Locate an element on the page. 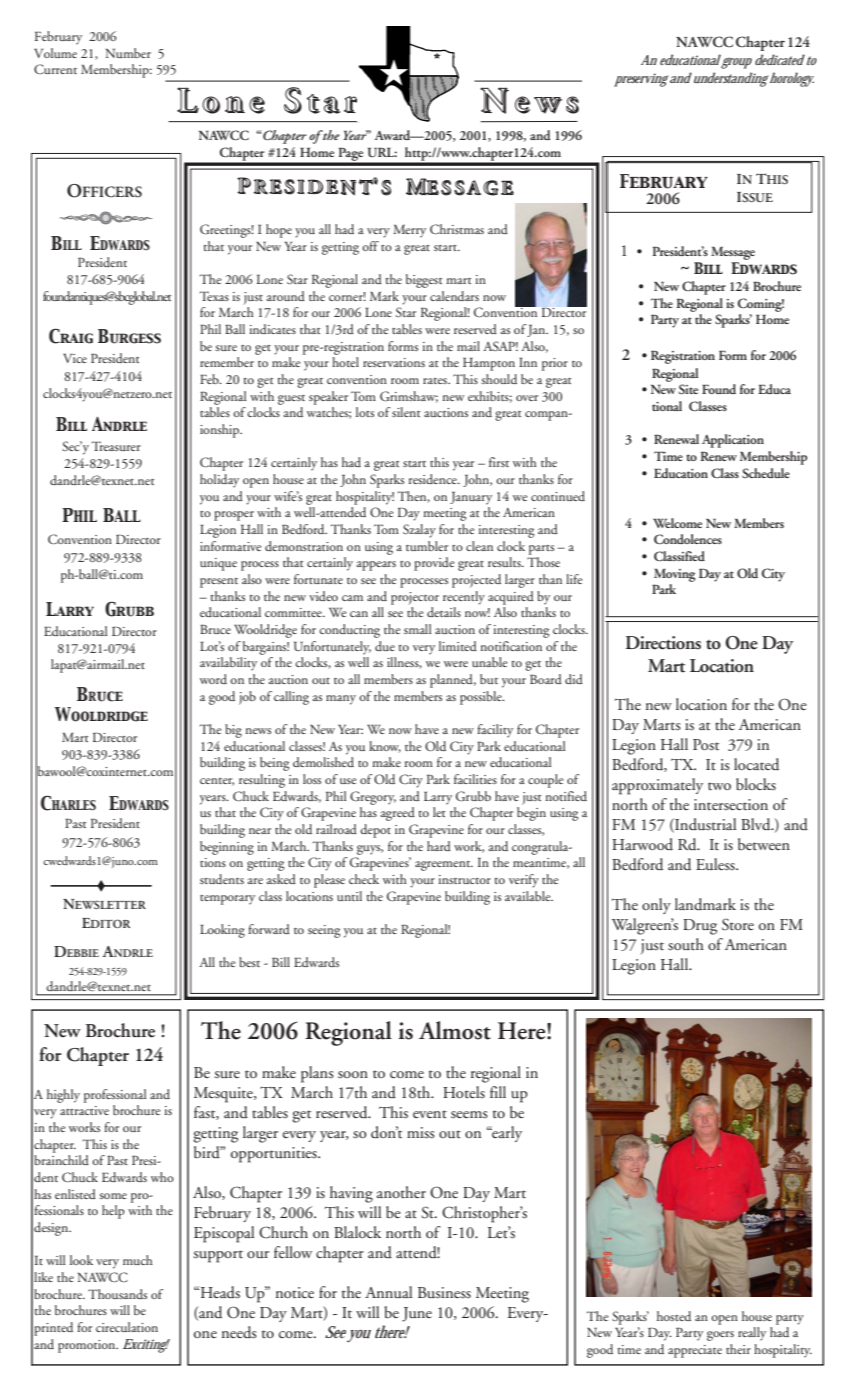 The width and height of the document is (849, 1400). Drug is located at coordinates (700, 927).
